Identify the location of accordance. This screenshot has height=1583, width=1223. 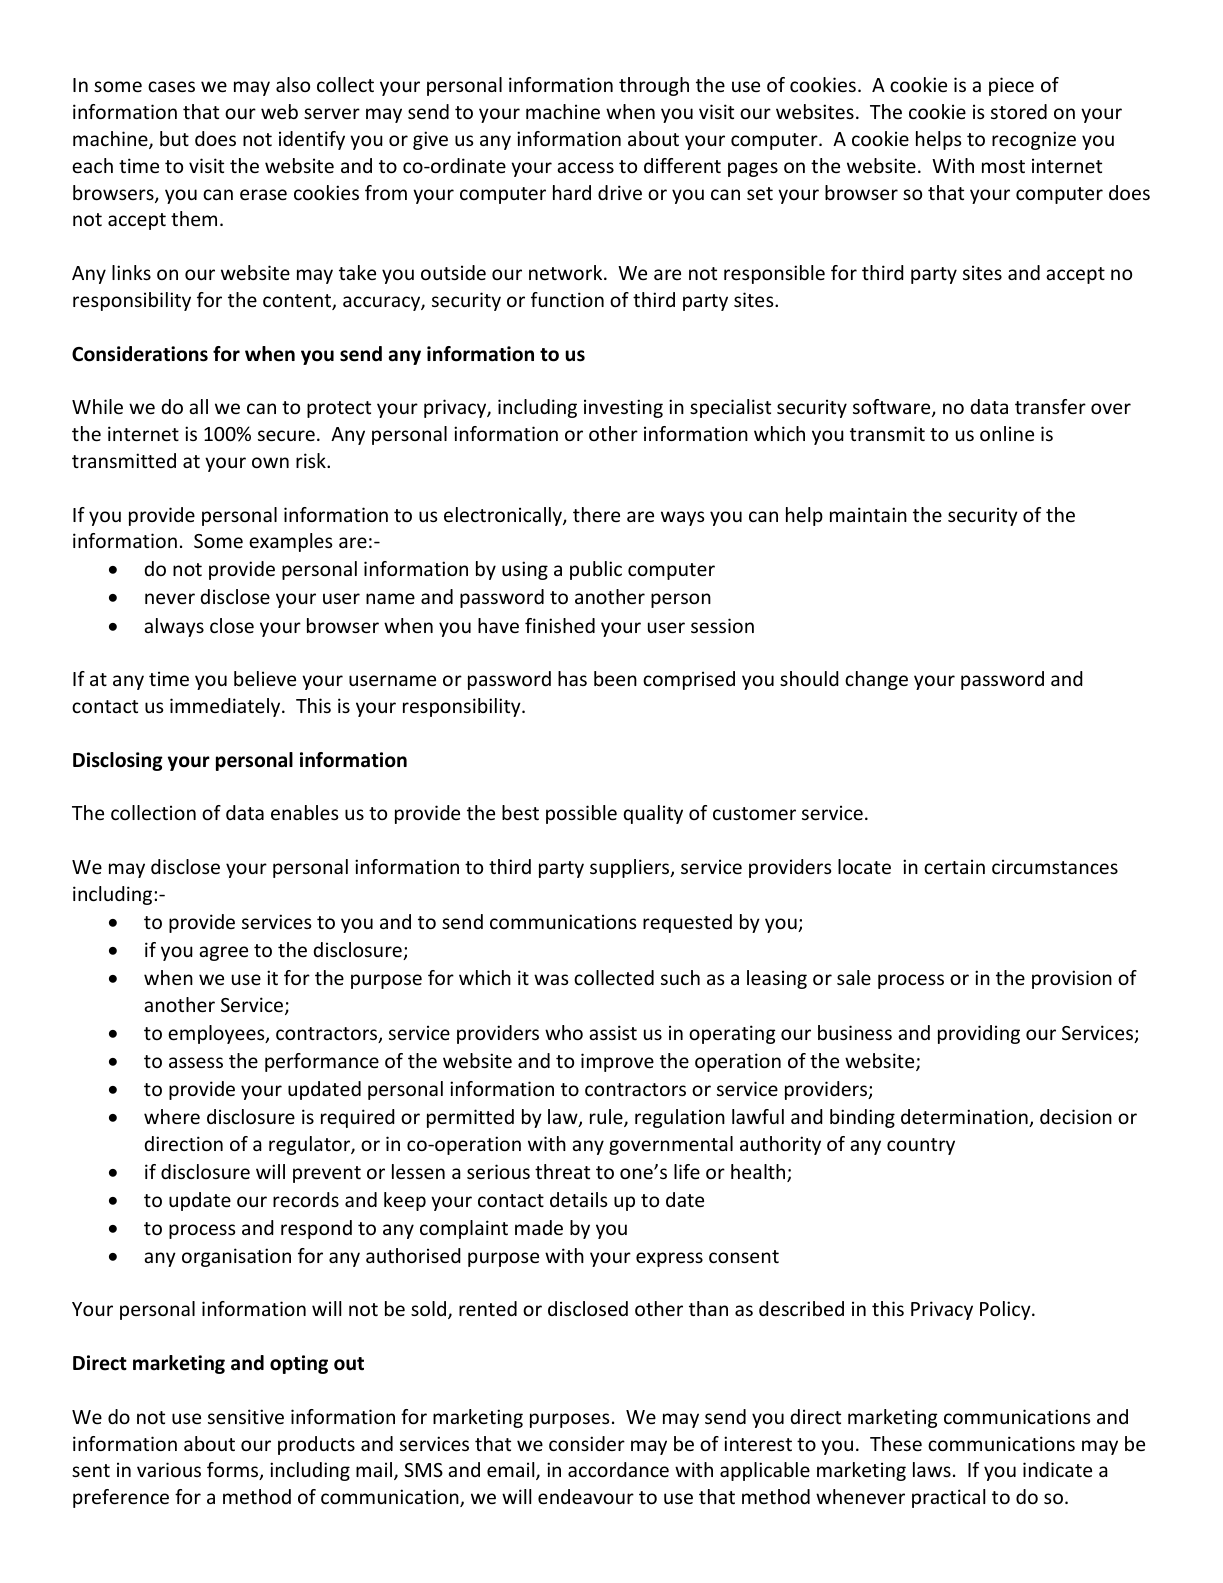
(618, 1469).
